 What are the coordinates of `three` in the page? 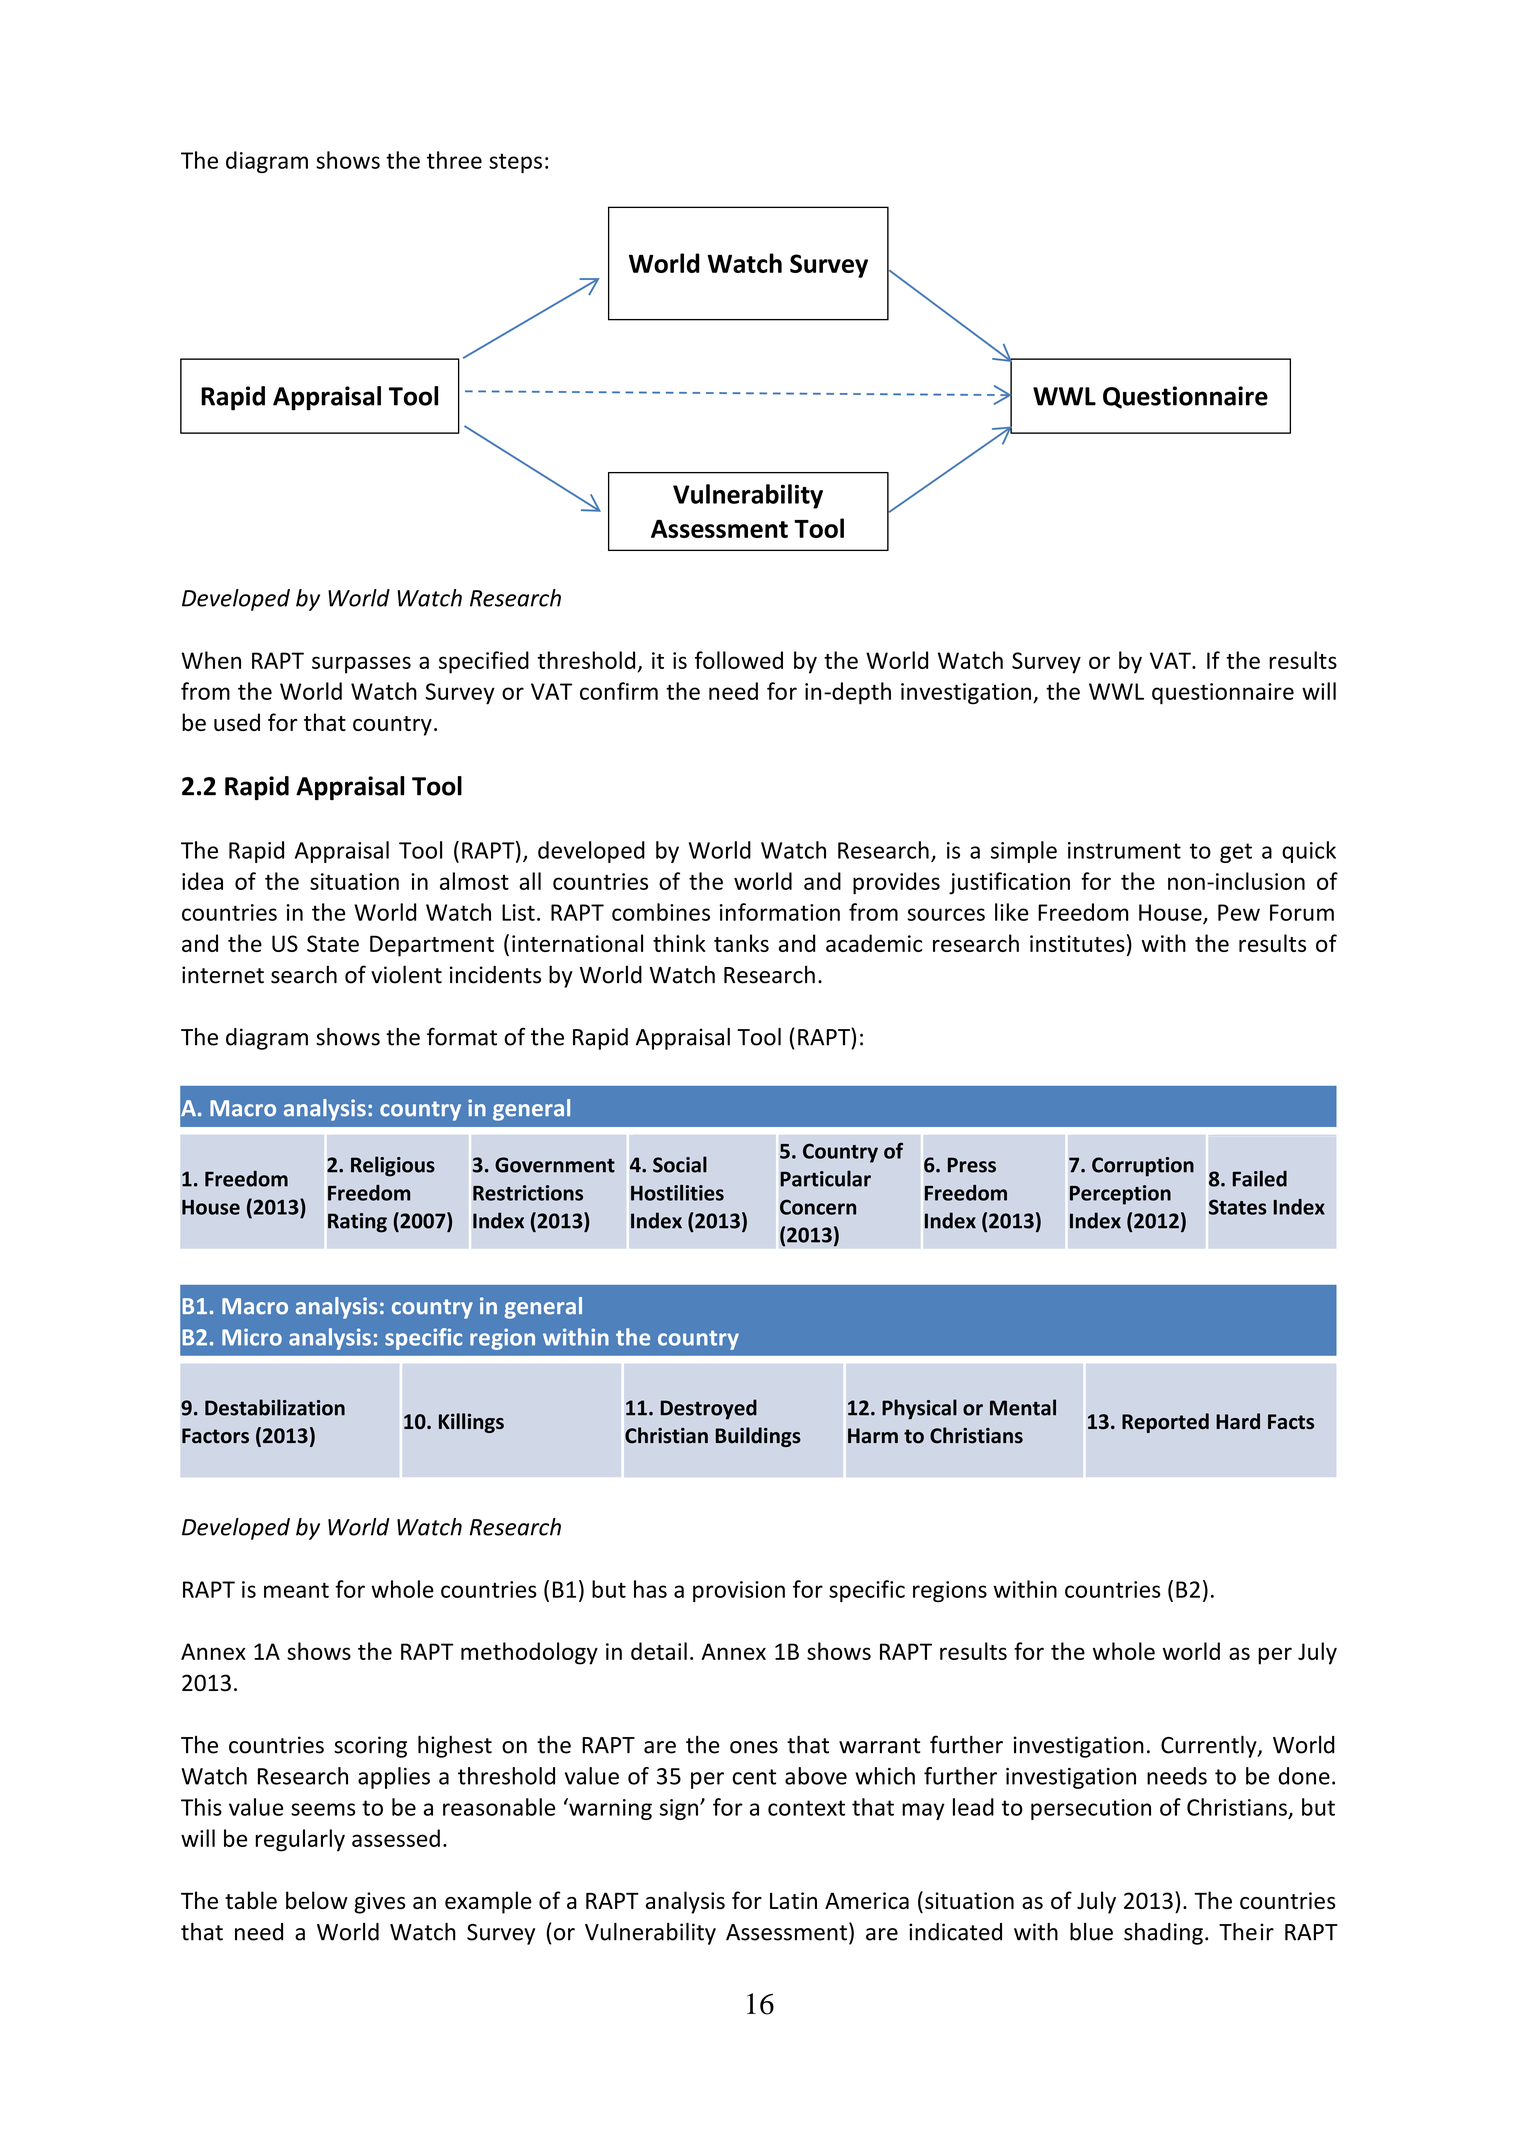 It's located at (454, 160).
